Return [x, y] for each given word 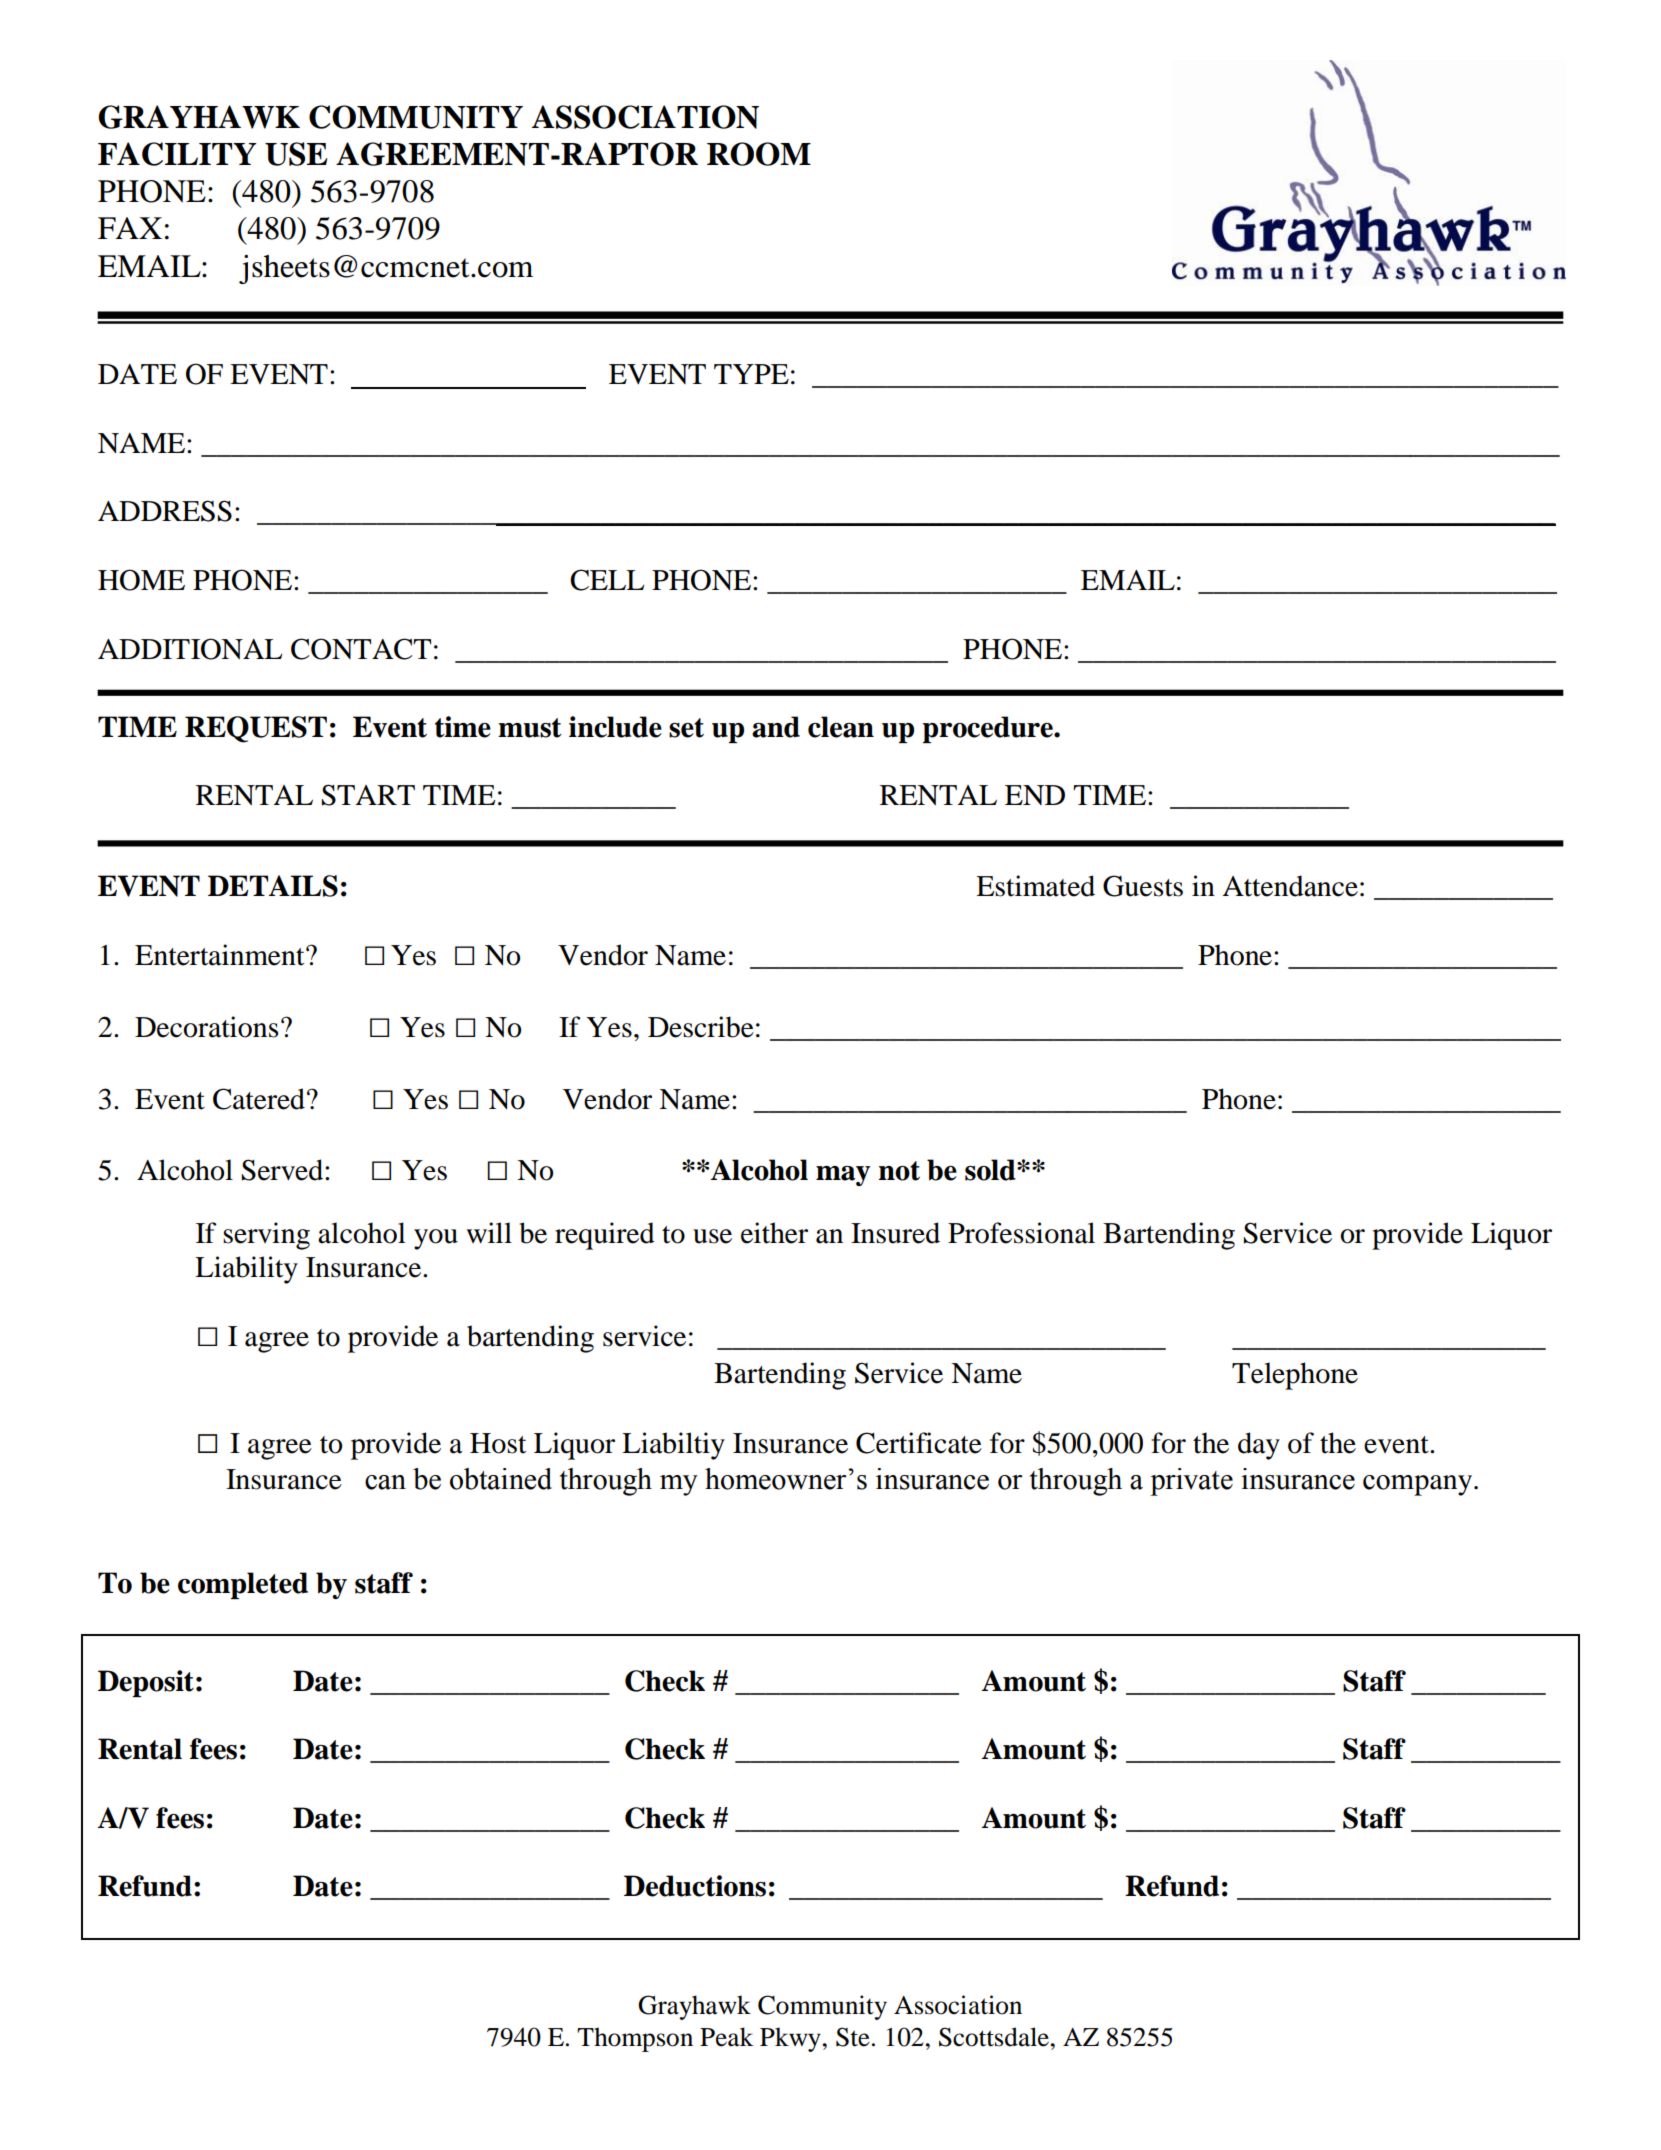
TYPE [751, 374]
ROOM [759, 154]
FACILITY [177, 154]
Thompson [635, 2039]
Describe [701, 1027]
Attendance [1290, 886]
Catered [259, 1099]
